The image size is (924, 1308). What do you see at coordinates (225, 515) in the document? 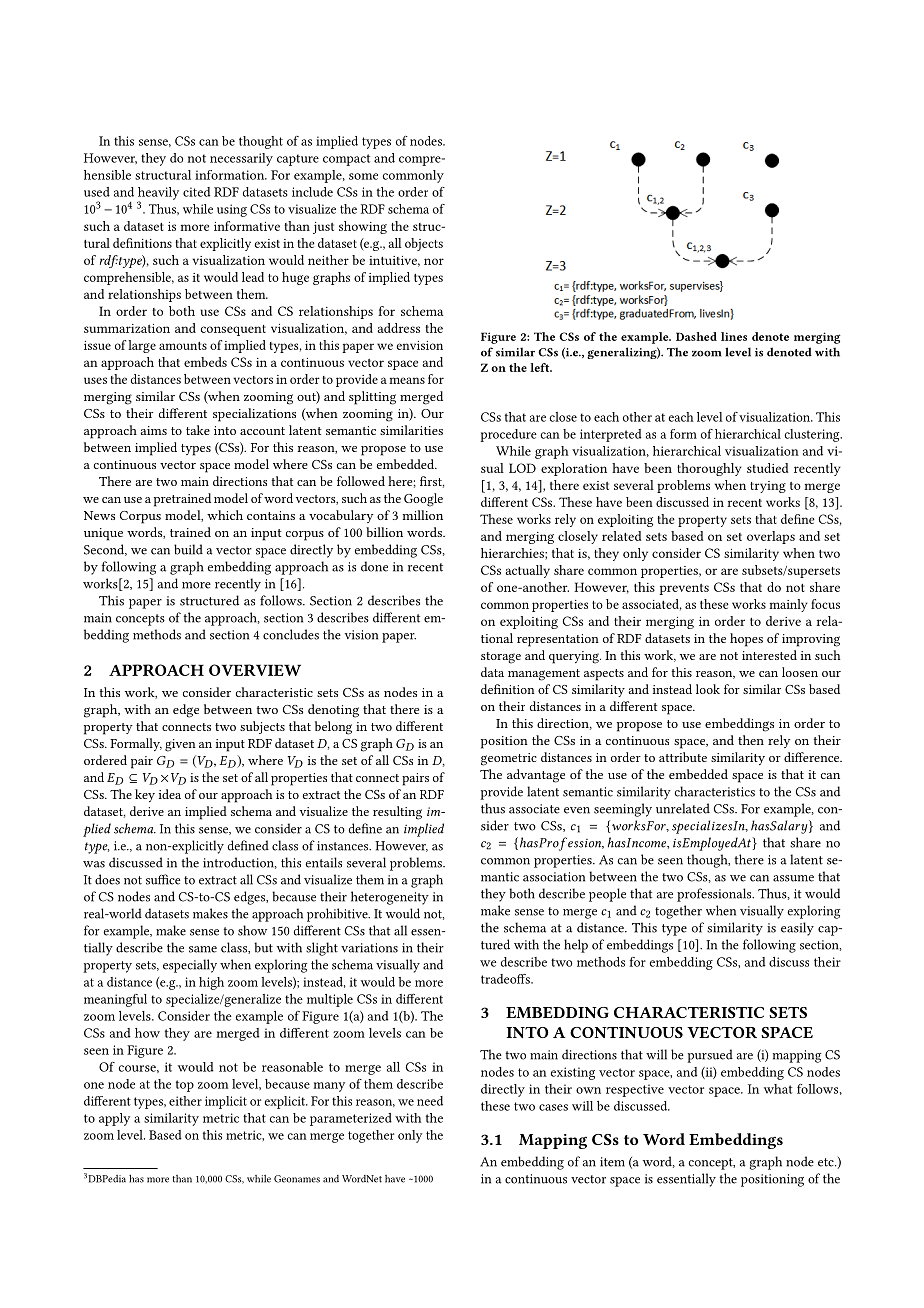
I see `which` at bounding box center [225, 515].
